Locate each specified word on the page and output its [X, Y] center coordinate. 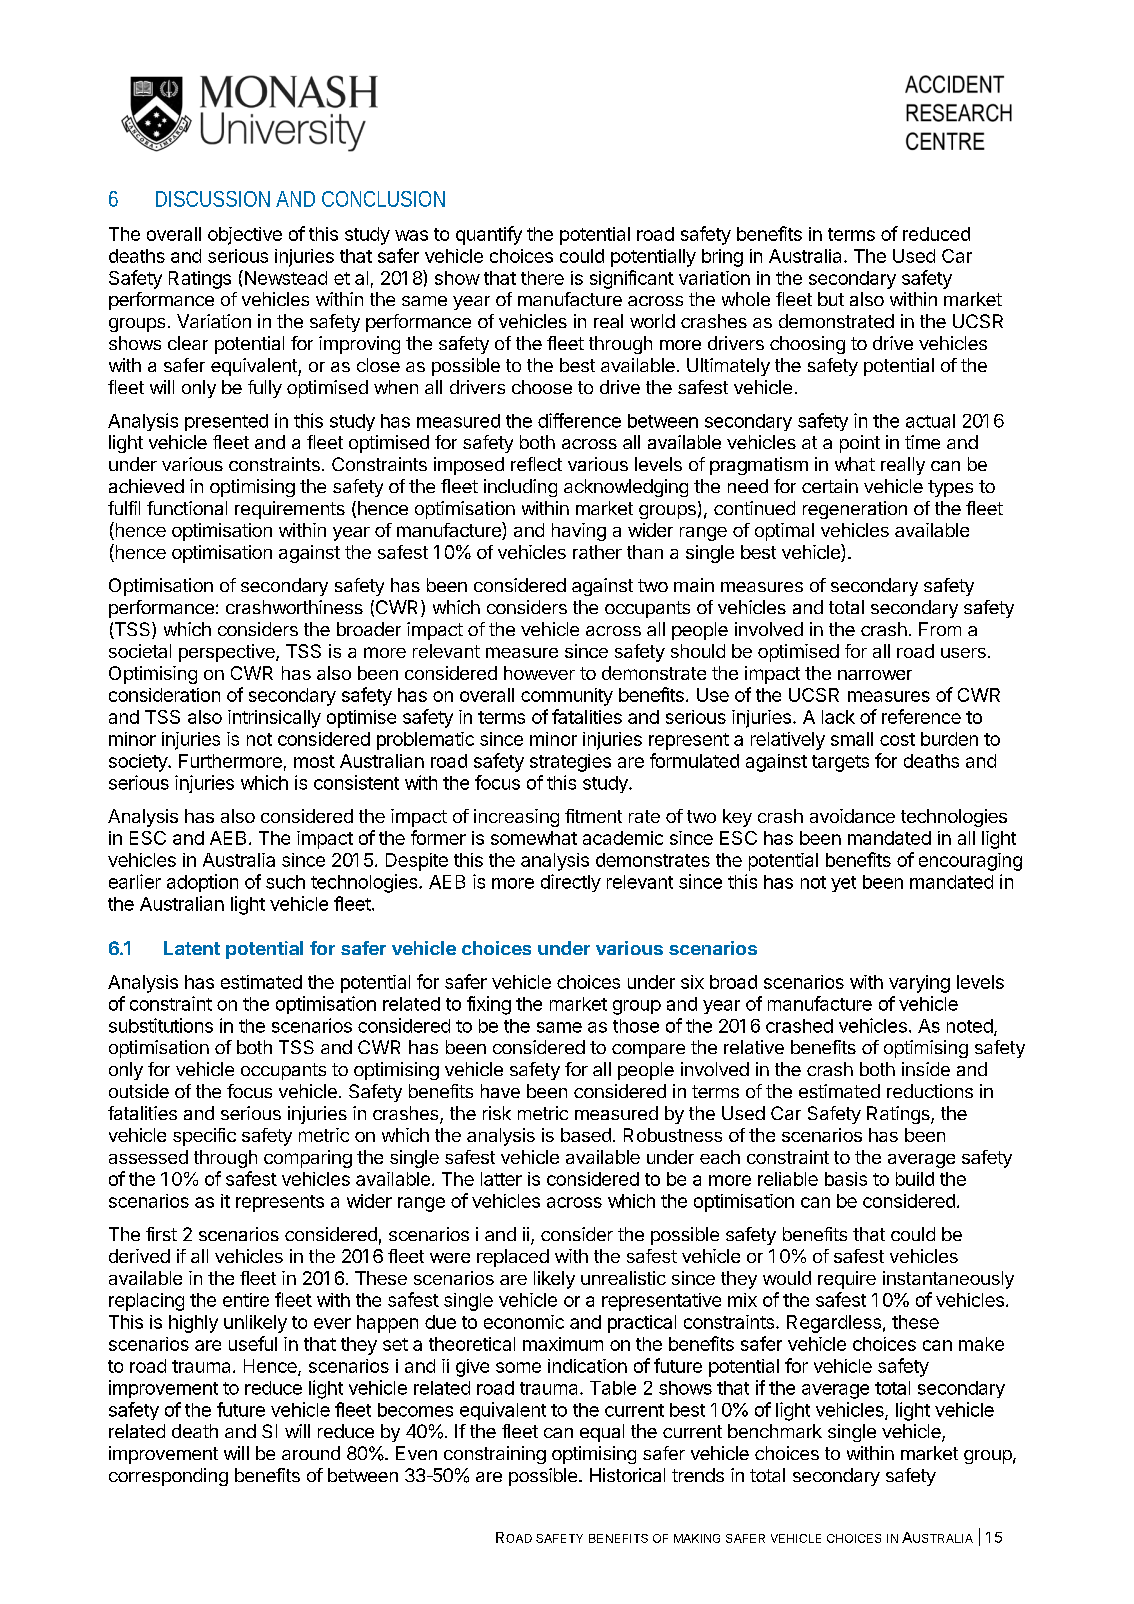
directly [571, 883]
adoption [202, 883]
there [542, 278]
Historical [627, 1475]
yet [843, 884]
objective [245, 236]
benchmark [775, 1431]
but [831, 299]
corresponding [168, 1477]
